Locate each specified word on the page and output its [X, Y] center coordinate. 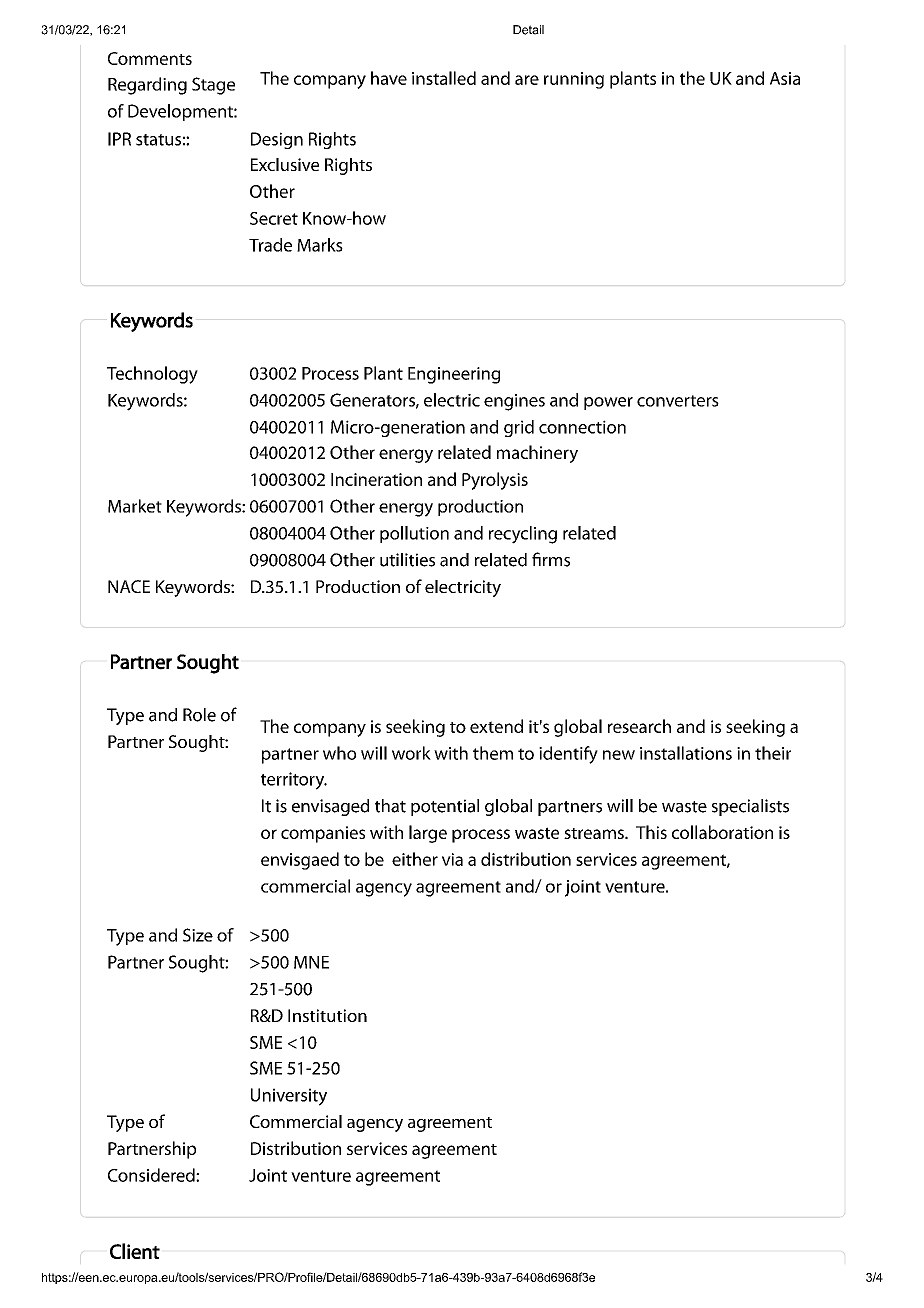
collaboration [722, 832]
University [289, 1097]
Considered [152, 1175]
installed [444, 78]
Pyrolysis [495, 481]
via [452, 859]
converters [678, 401]
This [651, 832]
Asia [785, 78]
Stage [213, 86]
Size [198, 935]
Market [135, 506]
